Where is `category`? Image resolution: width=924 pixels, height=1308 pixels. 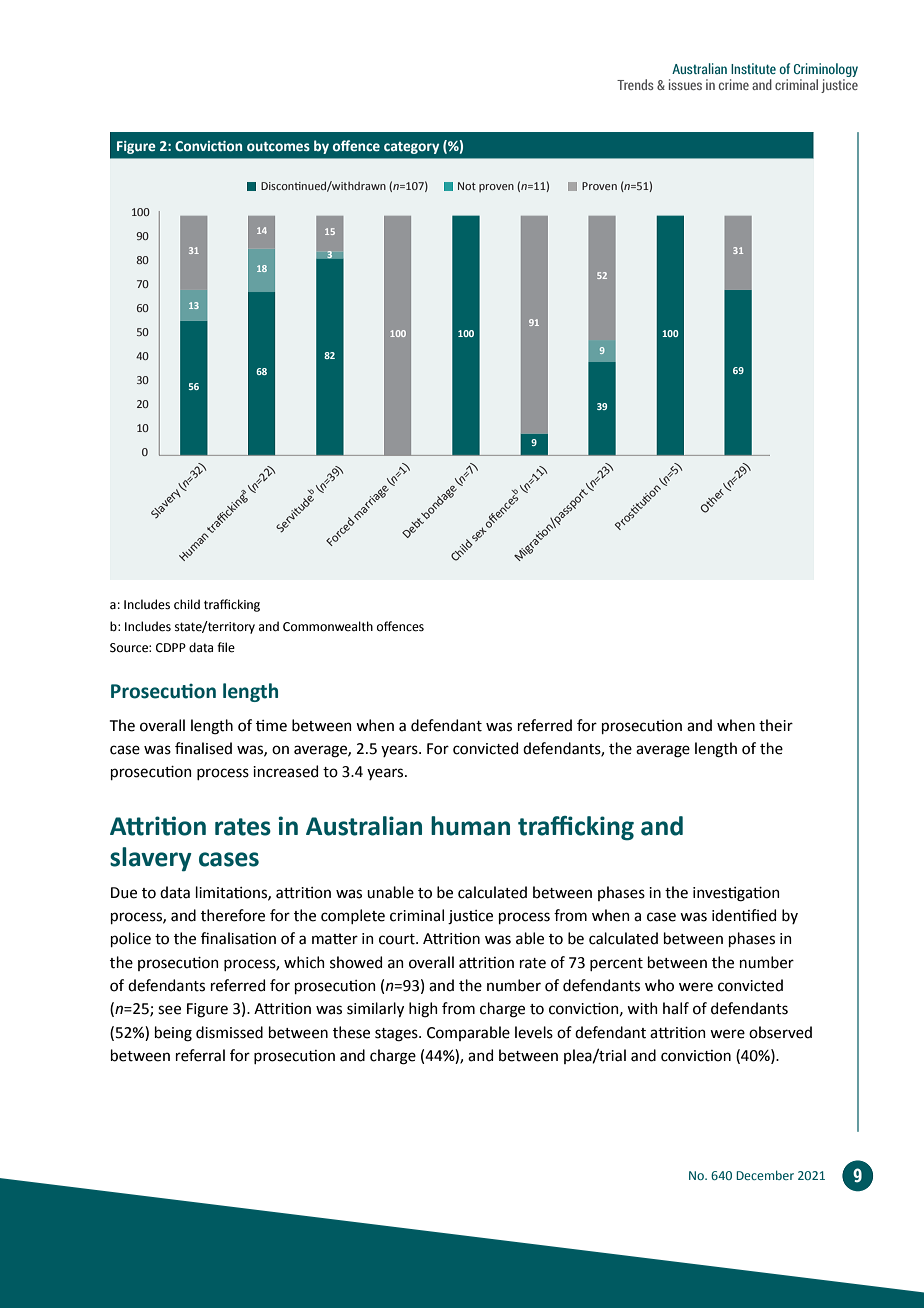 category is located at coordinates (411, 148).
